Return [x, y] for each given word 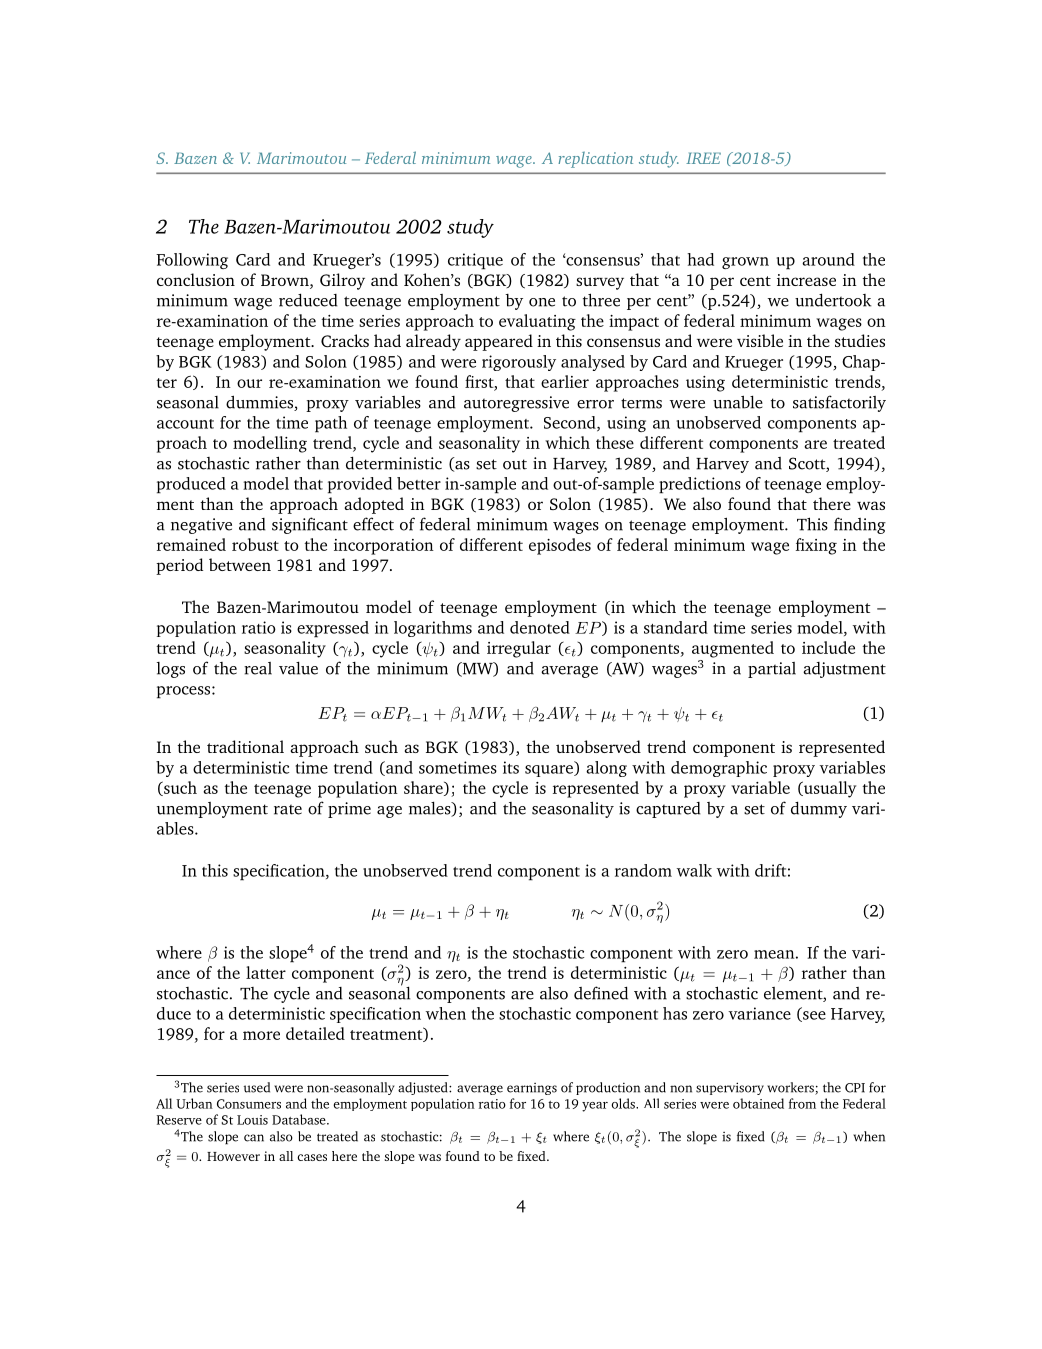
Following [192, 261]
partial [772, 670]
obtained [758, 1103]
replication [595, 160]
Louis [252, 1120]
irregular [519, 649]
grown [745, 263]
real [258, 668]
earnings [532, 1089]
